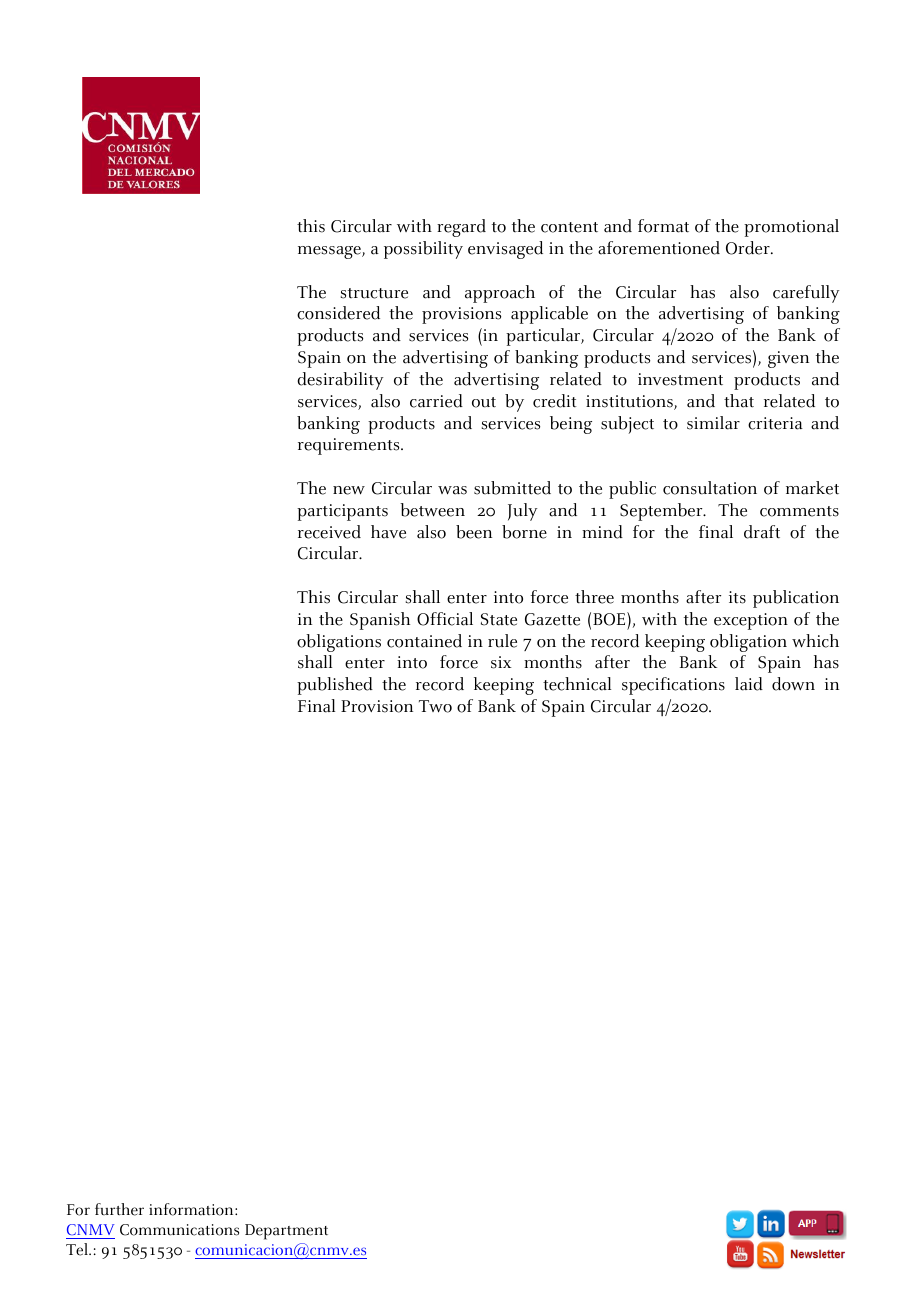 Image resolution: width=924 pixels, height=1308 pixels. What do you see at coordinates (749, 248) in the screenshot?
I see `Order` at bounding box center [749, 248].
